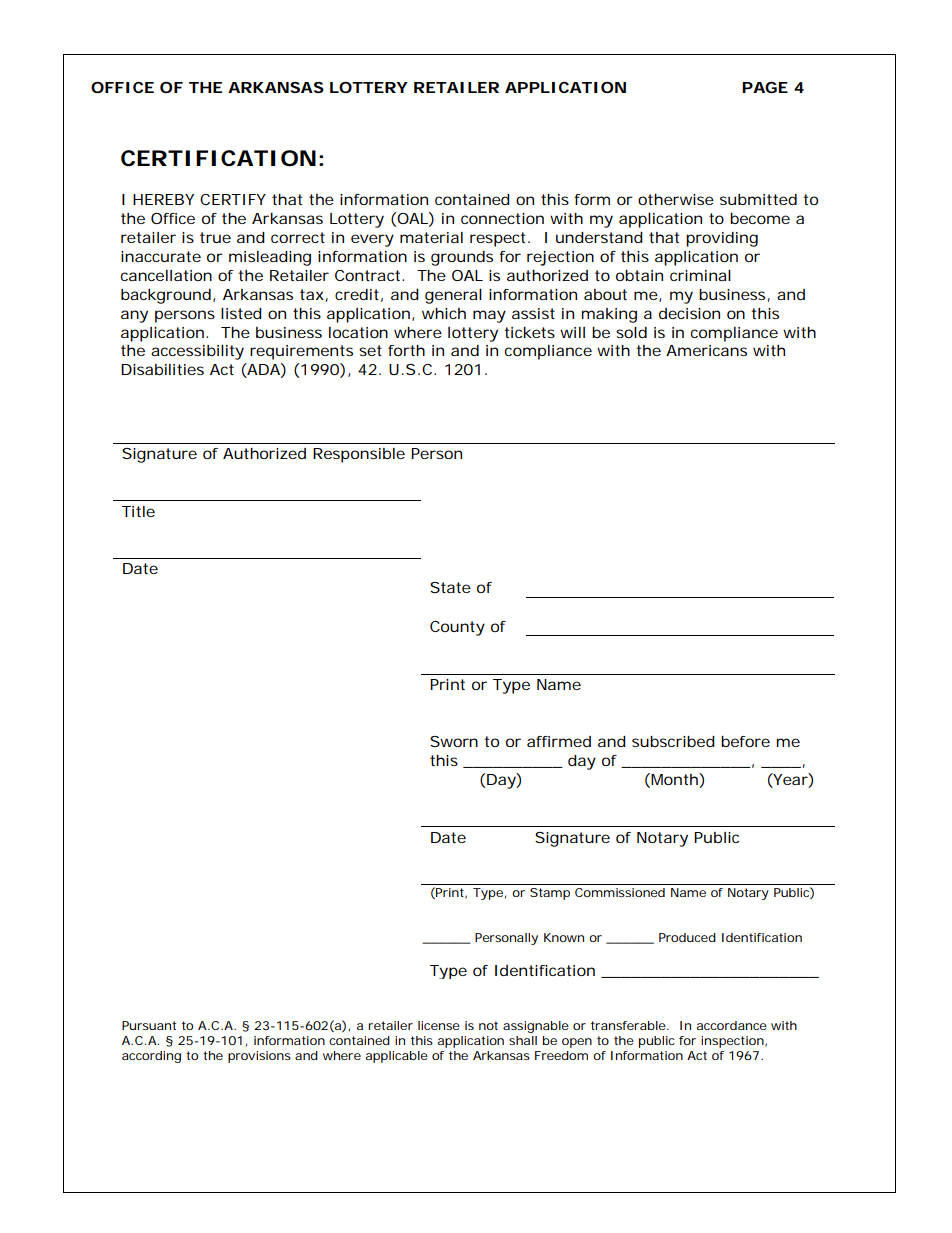 This image has height=1233, width=952. Describe the element at coordinates (138, 511) in the image. I see `Title` at that location.
